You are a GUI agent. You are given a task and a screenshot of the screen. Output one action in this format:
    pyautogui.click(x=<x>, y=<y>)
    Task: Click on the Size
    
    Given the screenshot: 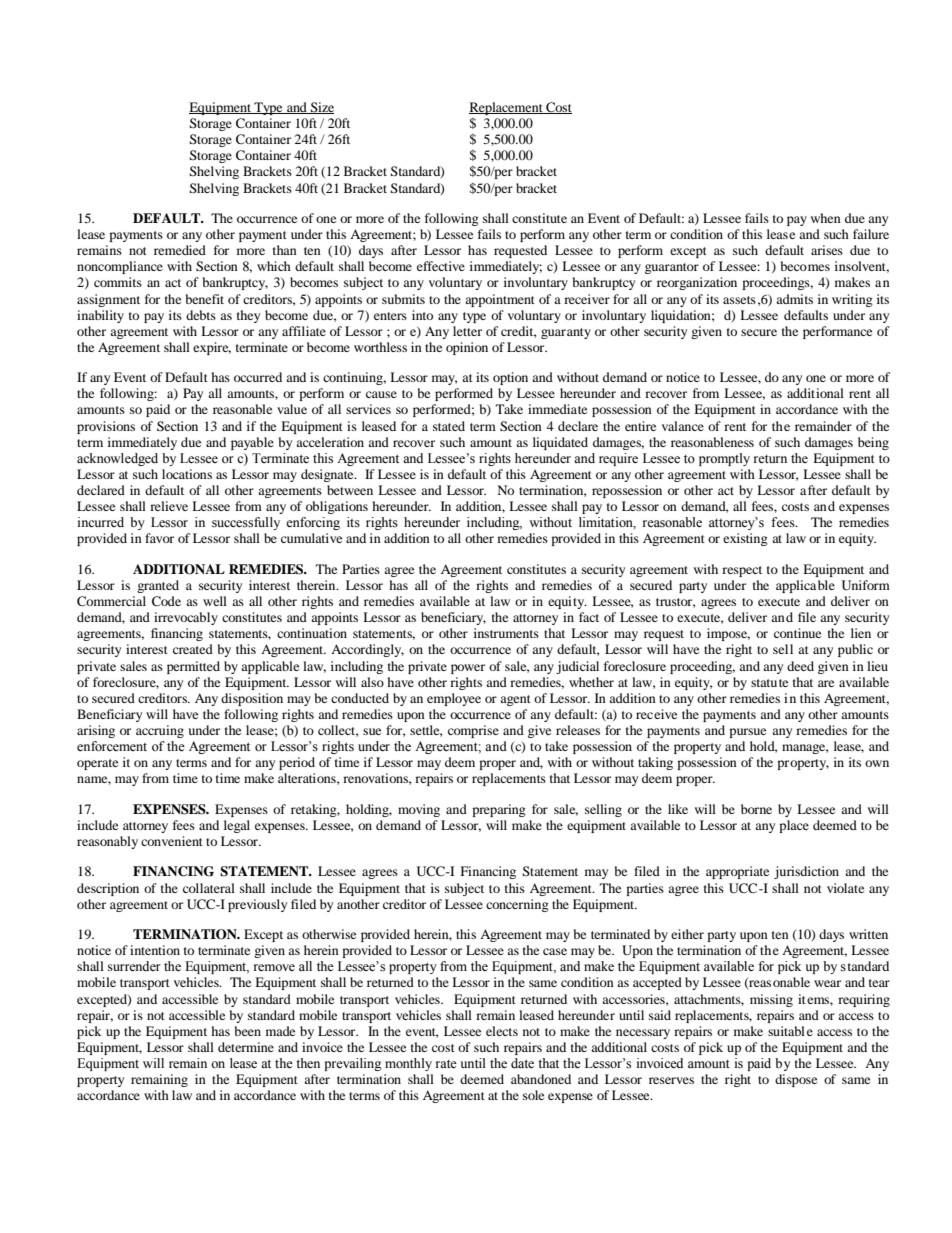 What is the action you would take?
    pyautogui.click(x=321, y=108)
